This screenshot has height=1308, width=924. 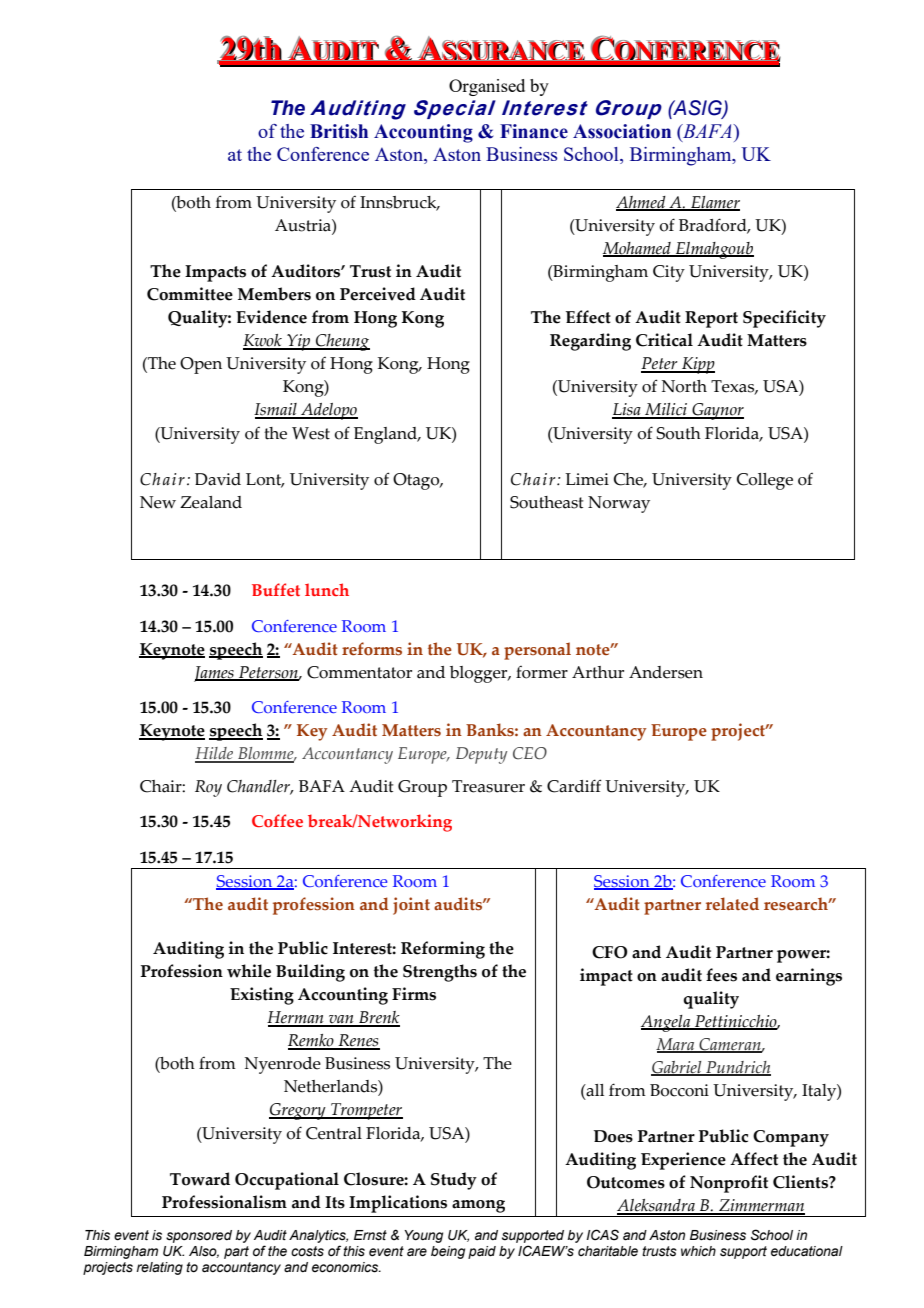 I want to click on Andersen, so click(x=666, y=672).
